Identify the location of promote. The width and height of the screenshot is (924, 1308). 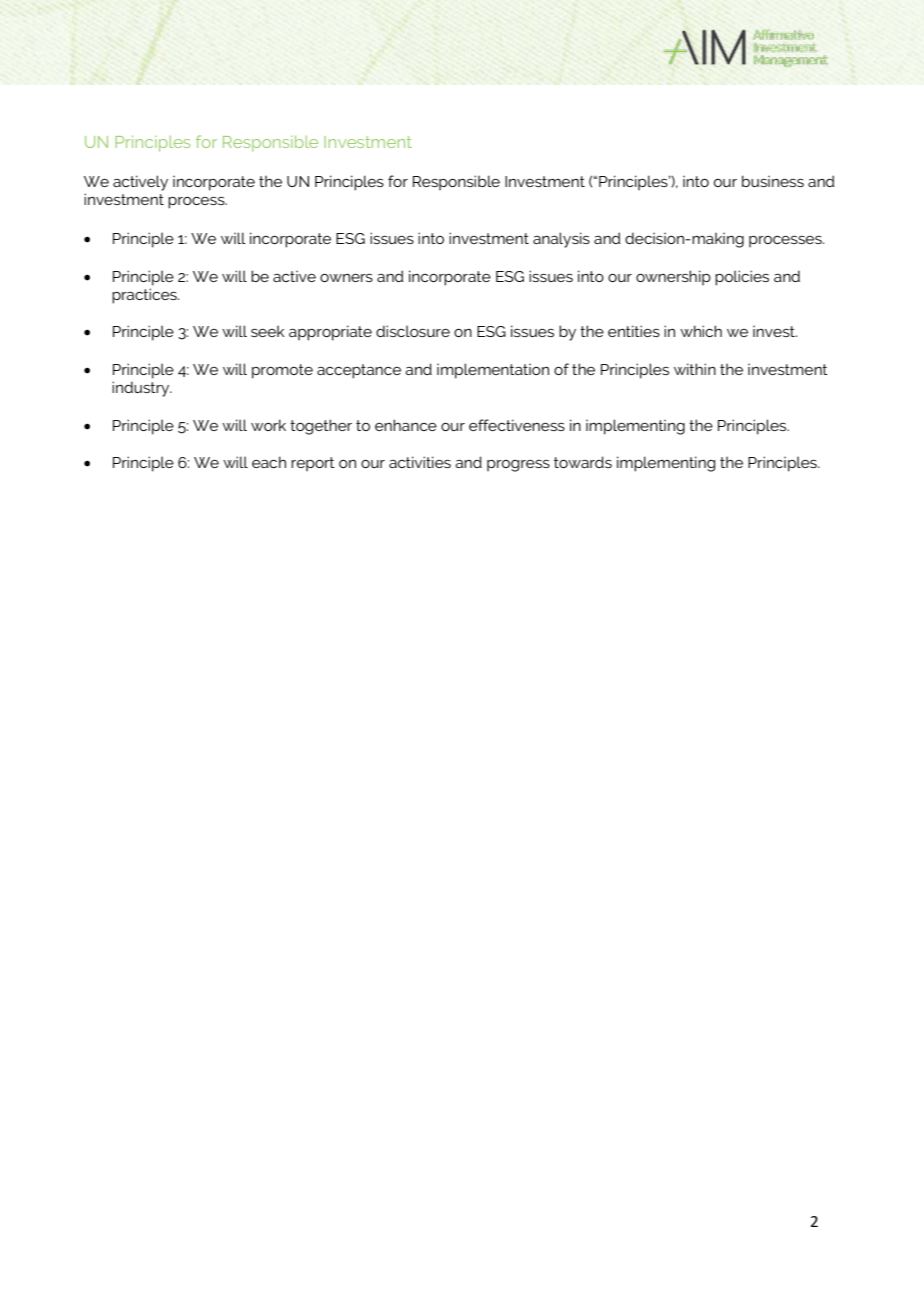
(282, 371).
